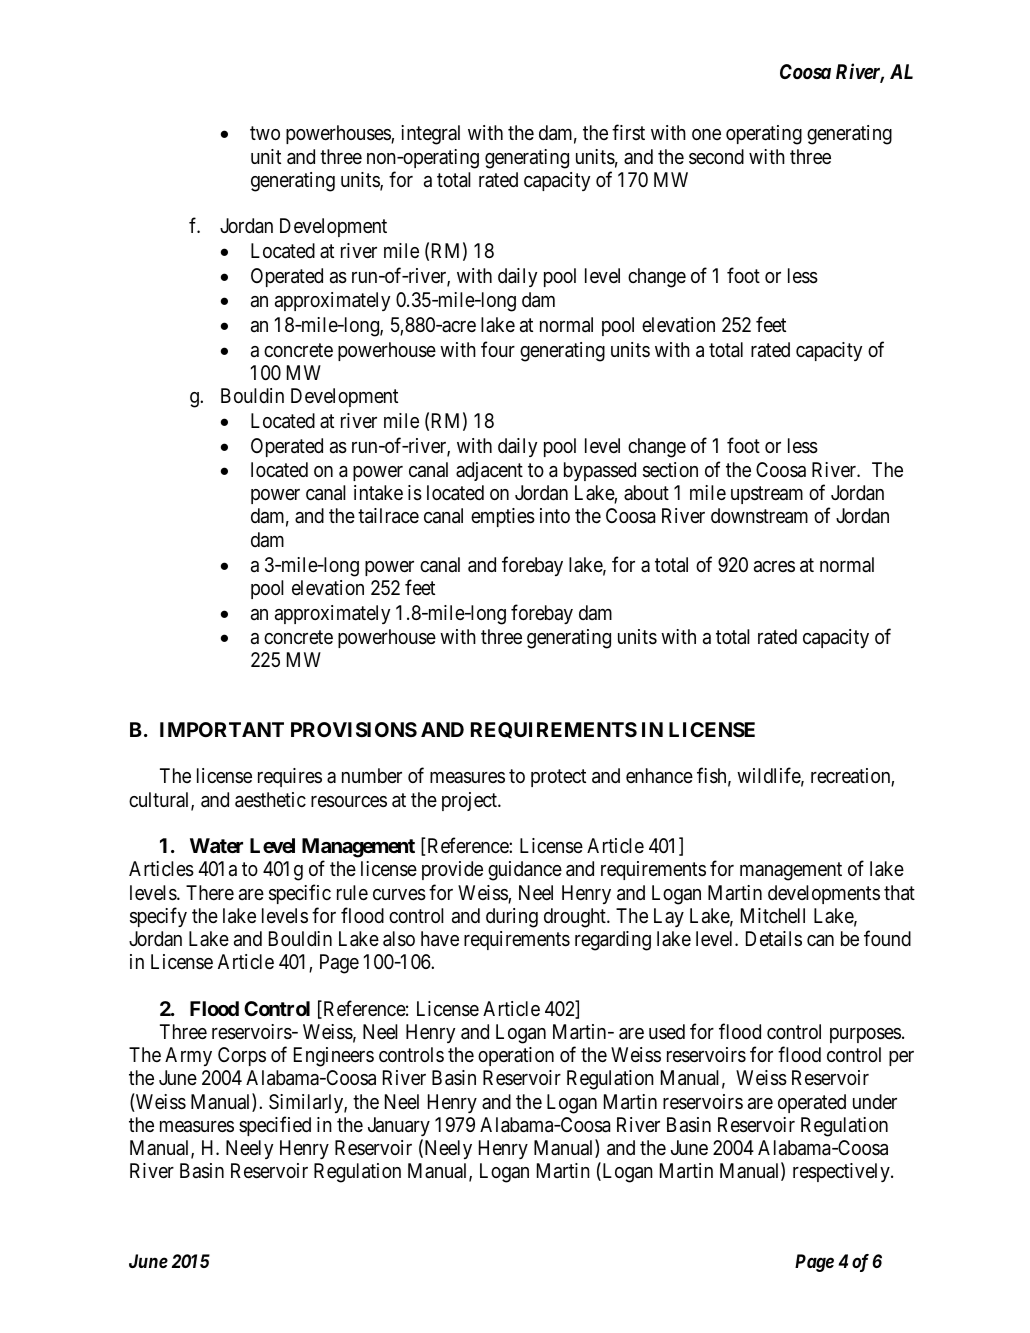 This screenshot has height=1333, width=1030. Describe the element at coordinates (558, 778) in the screenshot. I see `protect` at that location.
